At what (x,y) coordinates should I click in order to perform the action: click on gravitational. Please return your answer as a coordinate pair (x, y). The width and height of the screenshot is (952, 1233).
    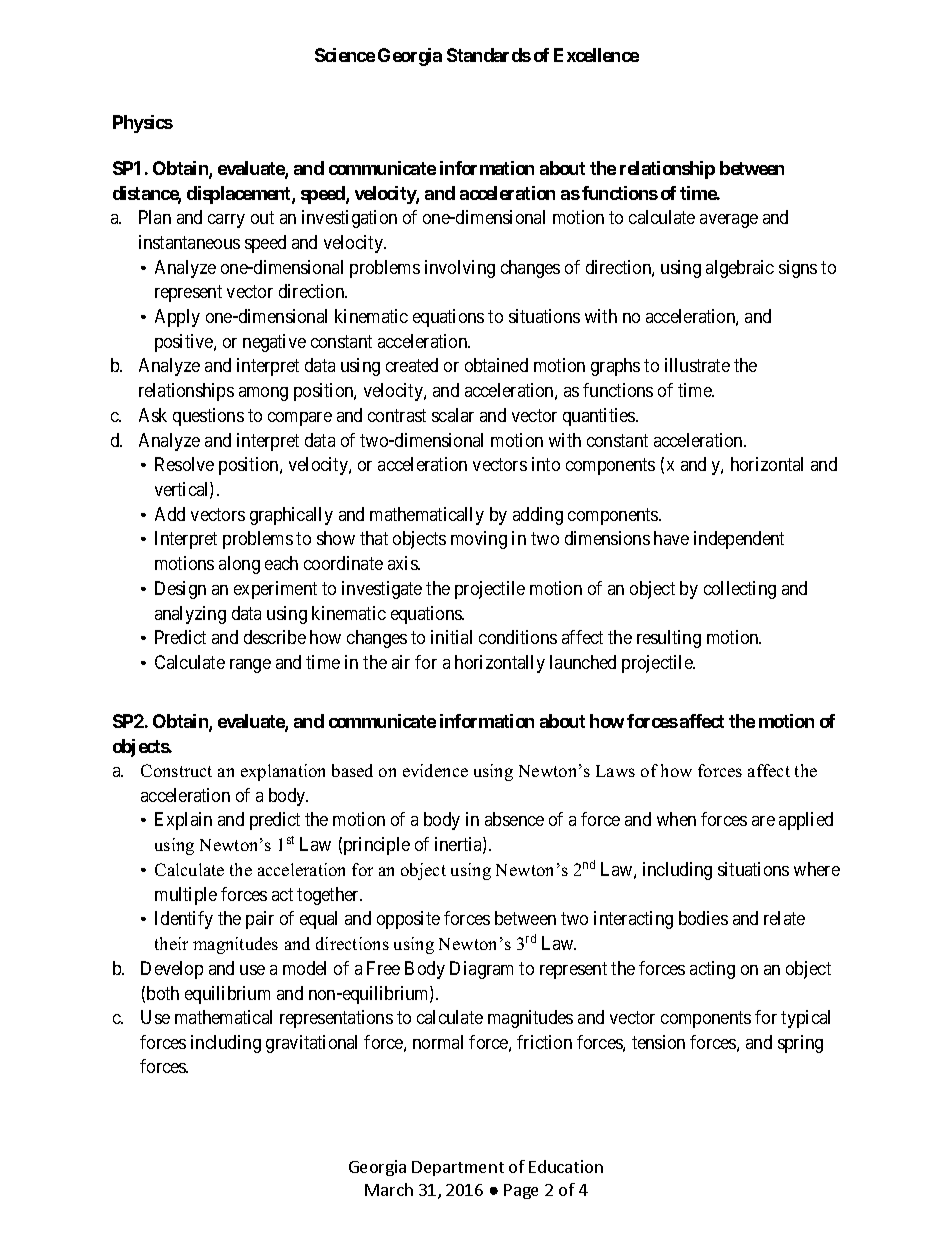
    Looking at the image, I should click on (311, 1044).
